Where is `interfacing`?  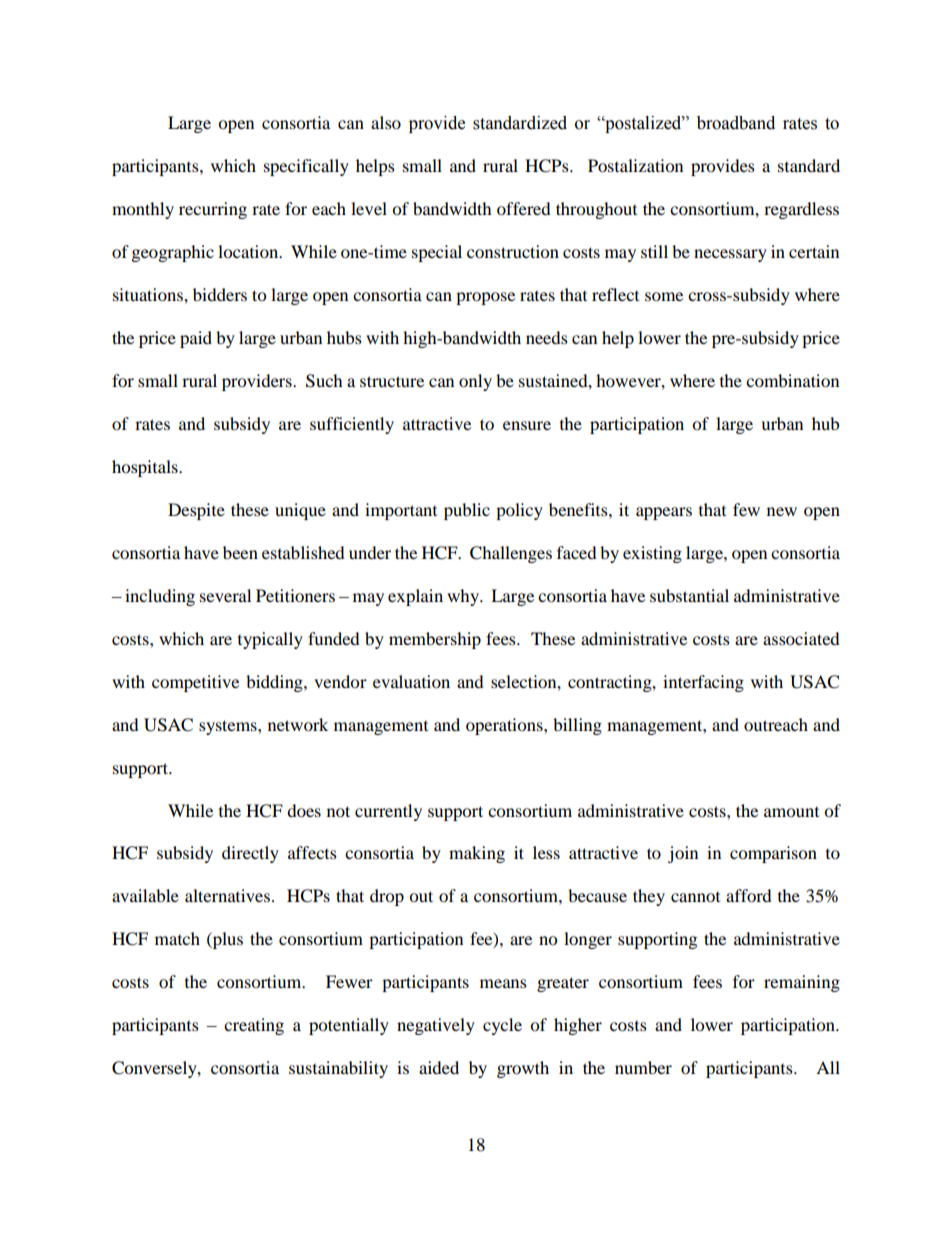 interfacing is located at coordinates (703, 683).
